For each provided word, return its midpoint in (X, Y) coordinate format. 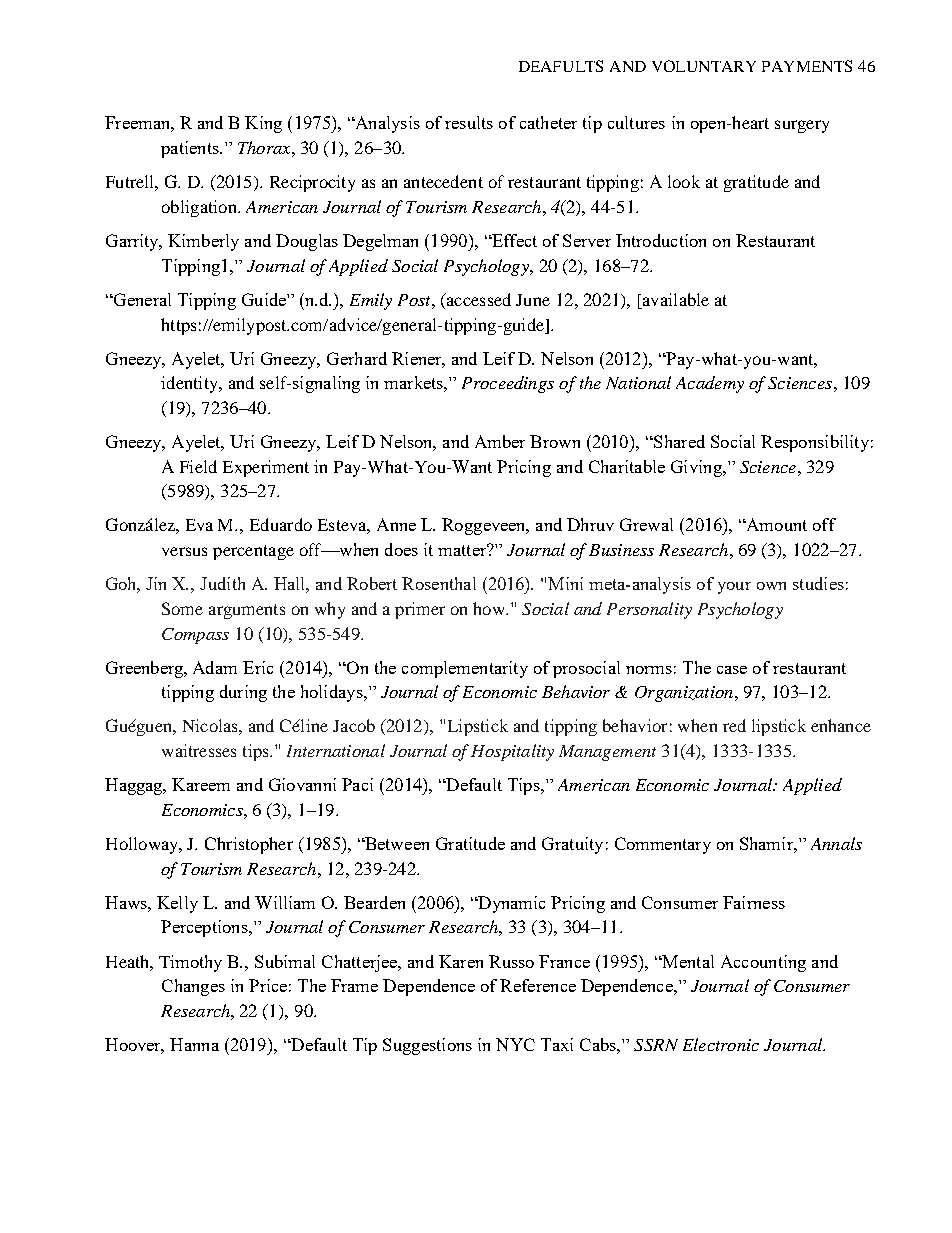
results (469, 122)
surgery (802, 126)
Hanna (194, 1044)
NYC (515, 1044)
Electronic (721, 1044)
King (263, 124)
